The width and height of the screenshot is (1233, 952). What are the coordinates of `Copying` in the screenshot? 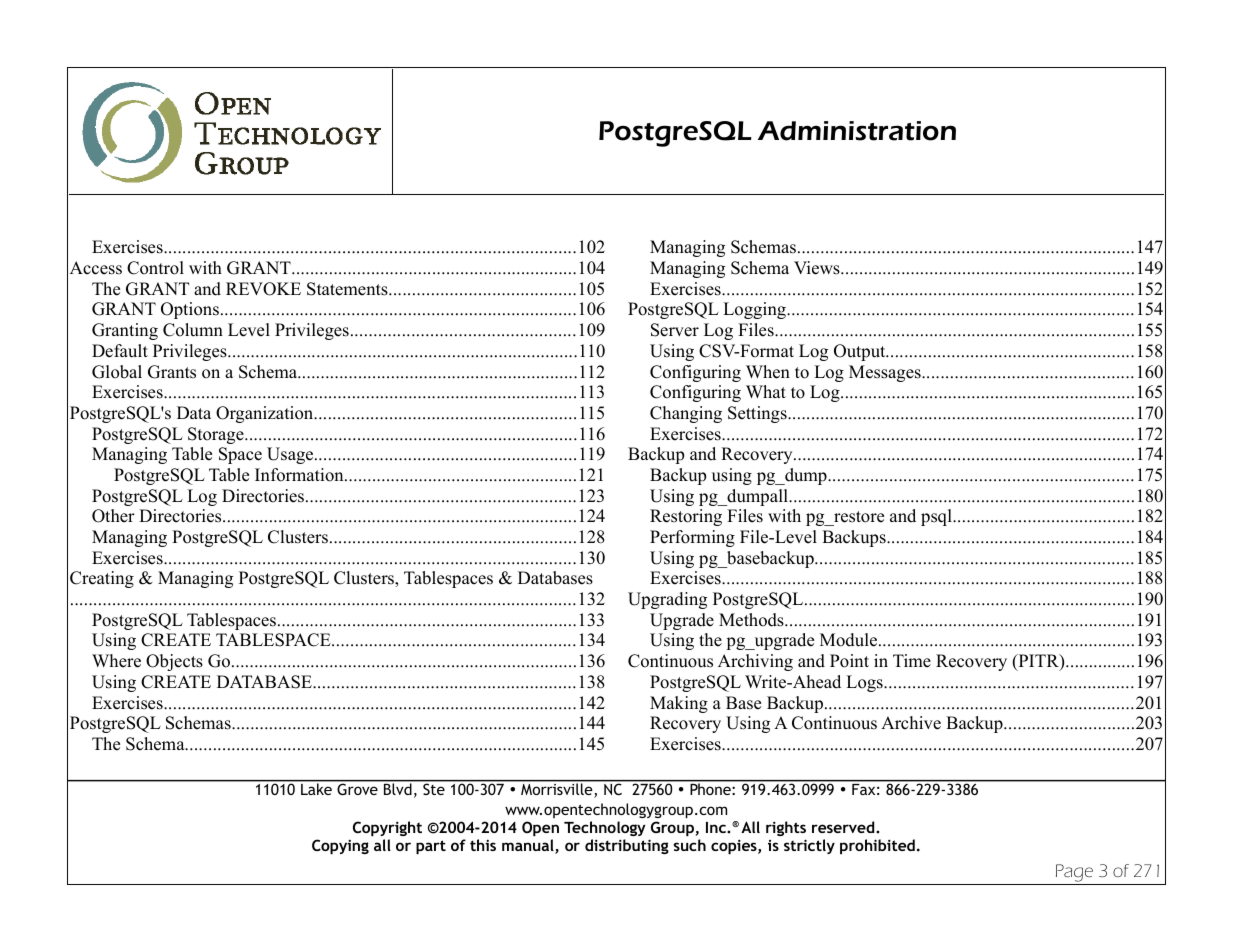 It's located at (340, 846).
